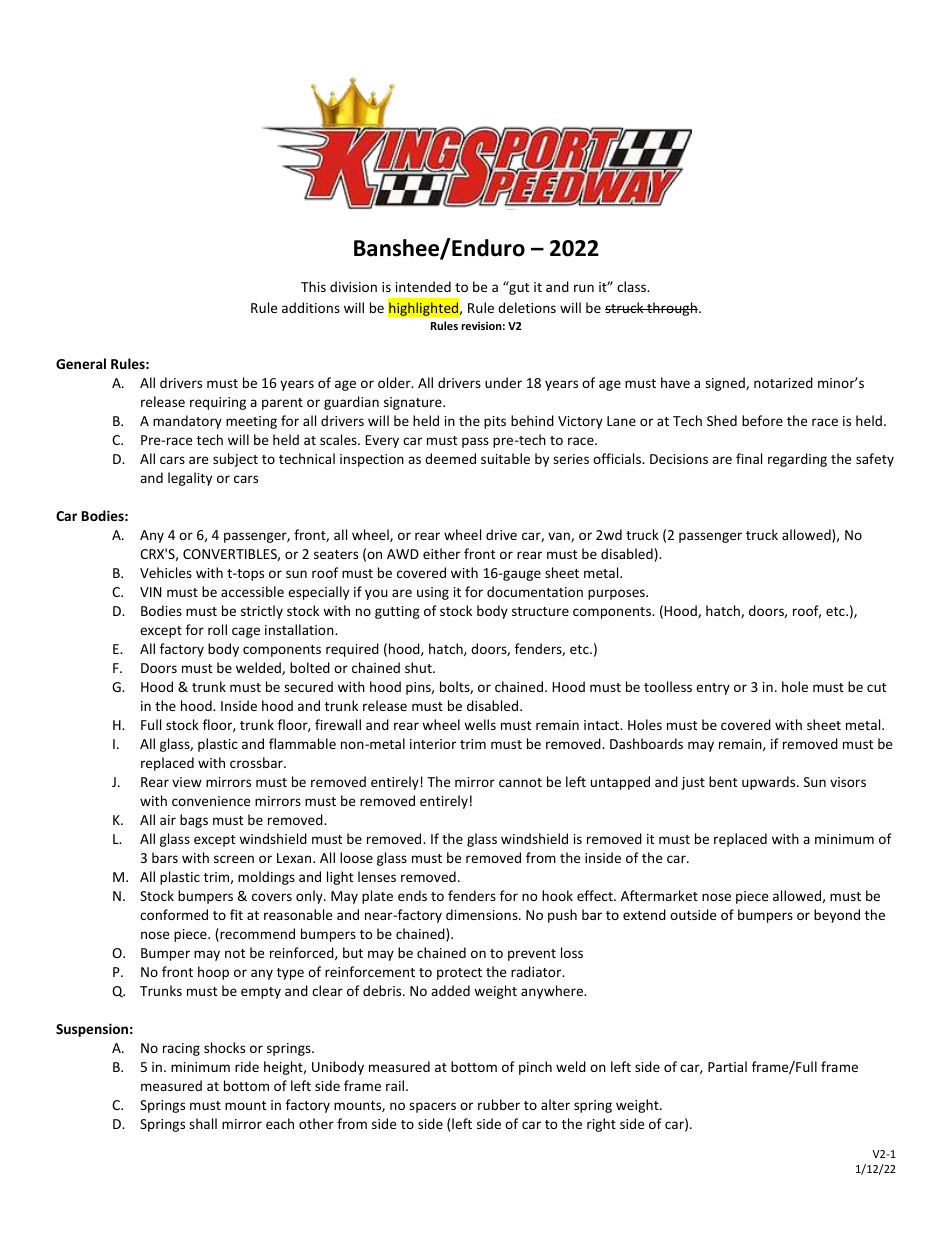 The height and width of the screenshot is (1233, 952). I want to click on deletions, so click(527, 307).
